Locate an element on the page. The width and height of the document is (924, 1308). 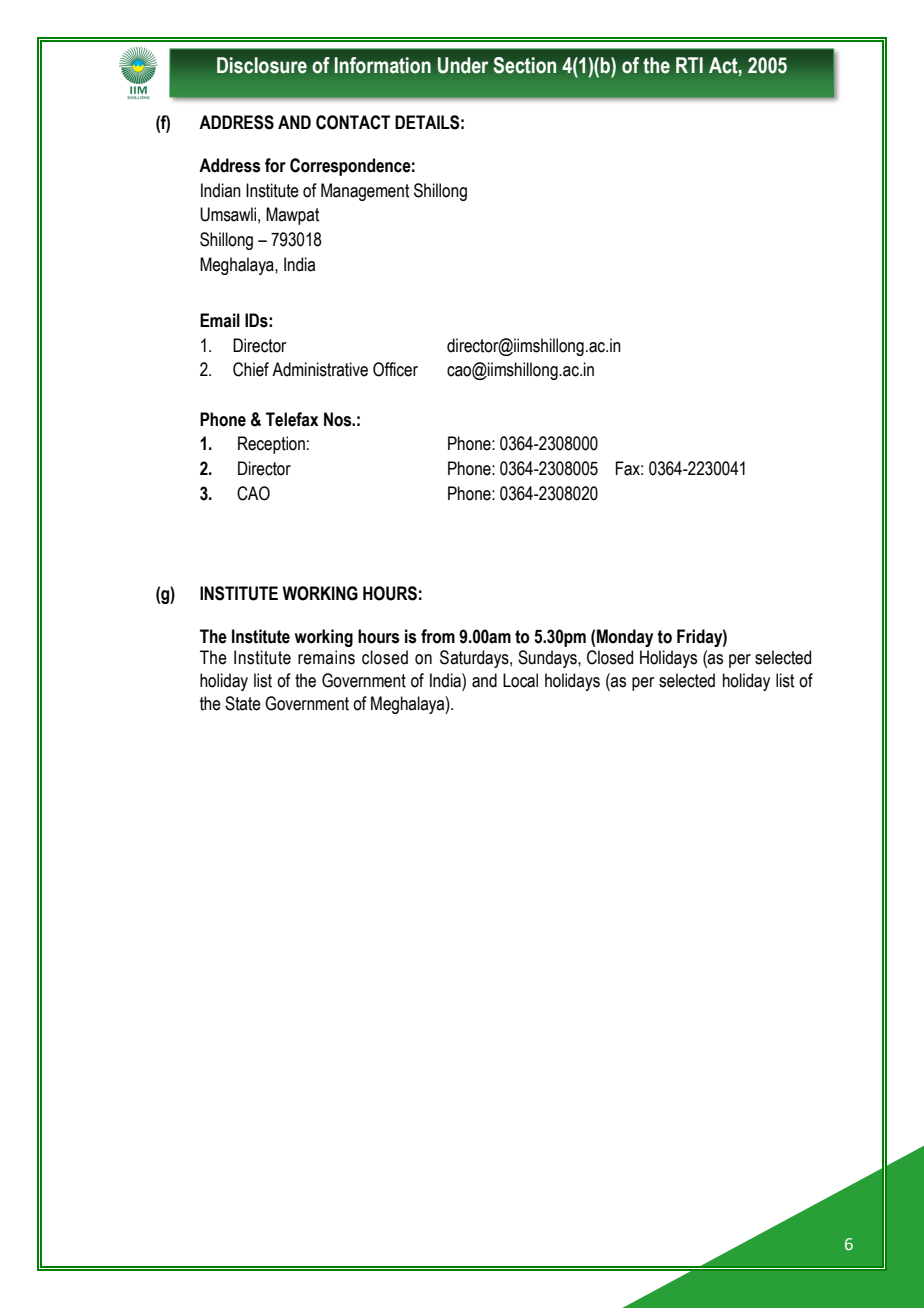
Section is located at coordinates (524, 65).
